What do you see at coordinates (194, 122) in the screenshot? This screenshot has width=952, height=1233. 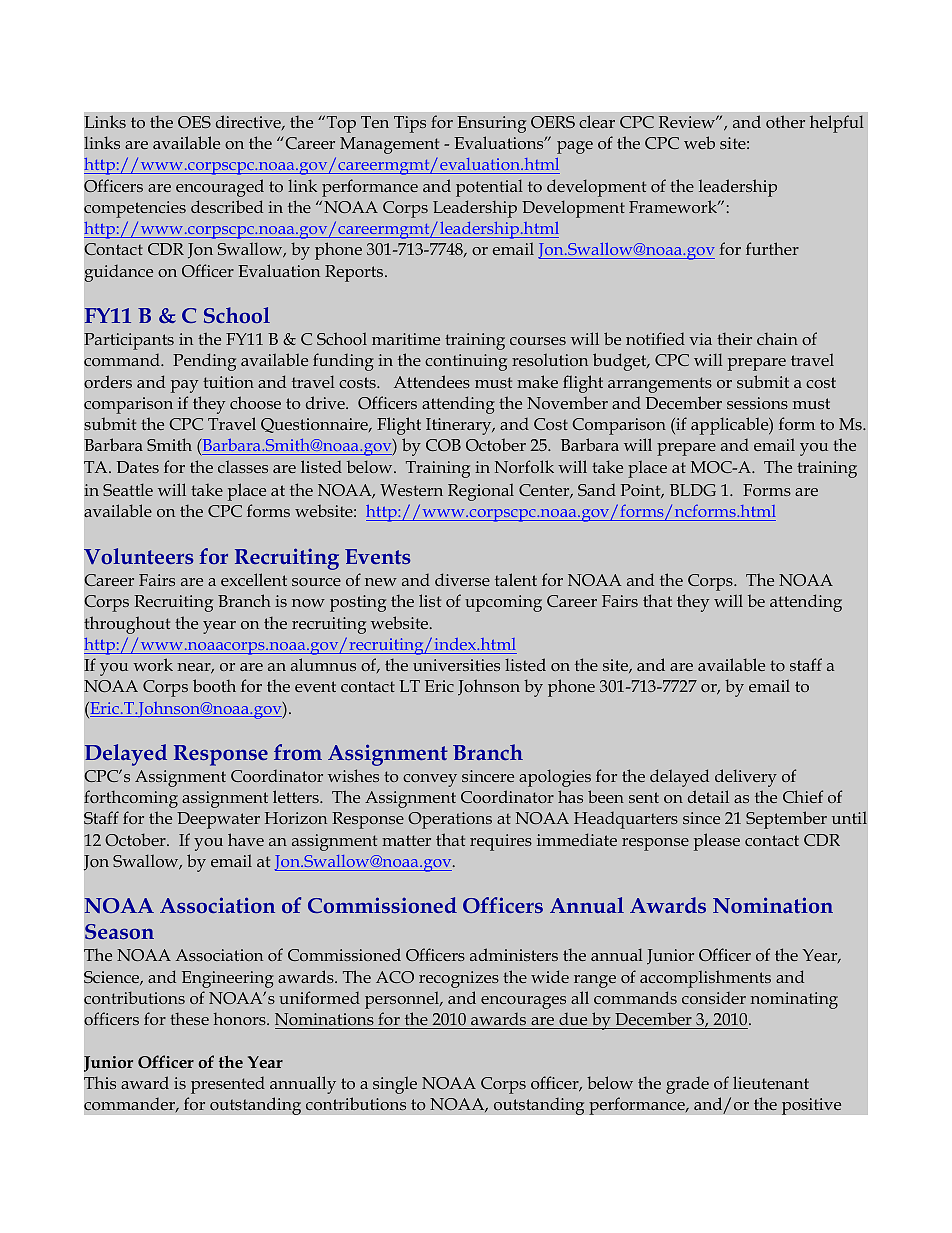 I see `OES` at bounding box center [194, 122].
